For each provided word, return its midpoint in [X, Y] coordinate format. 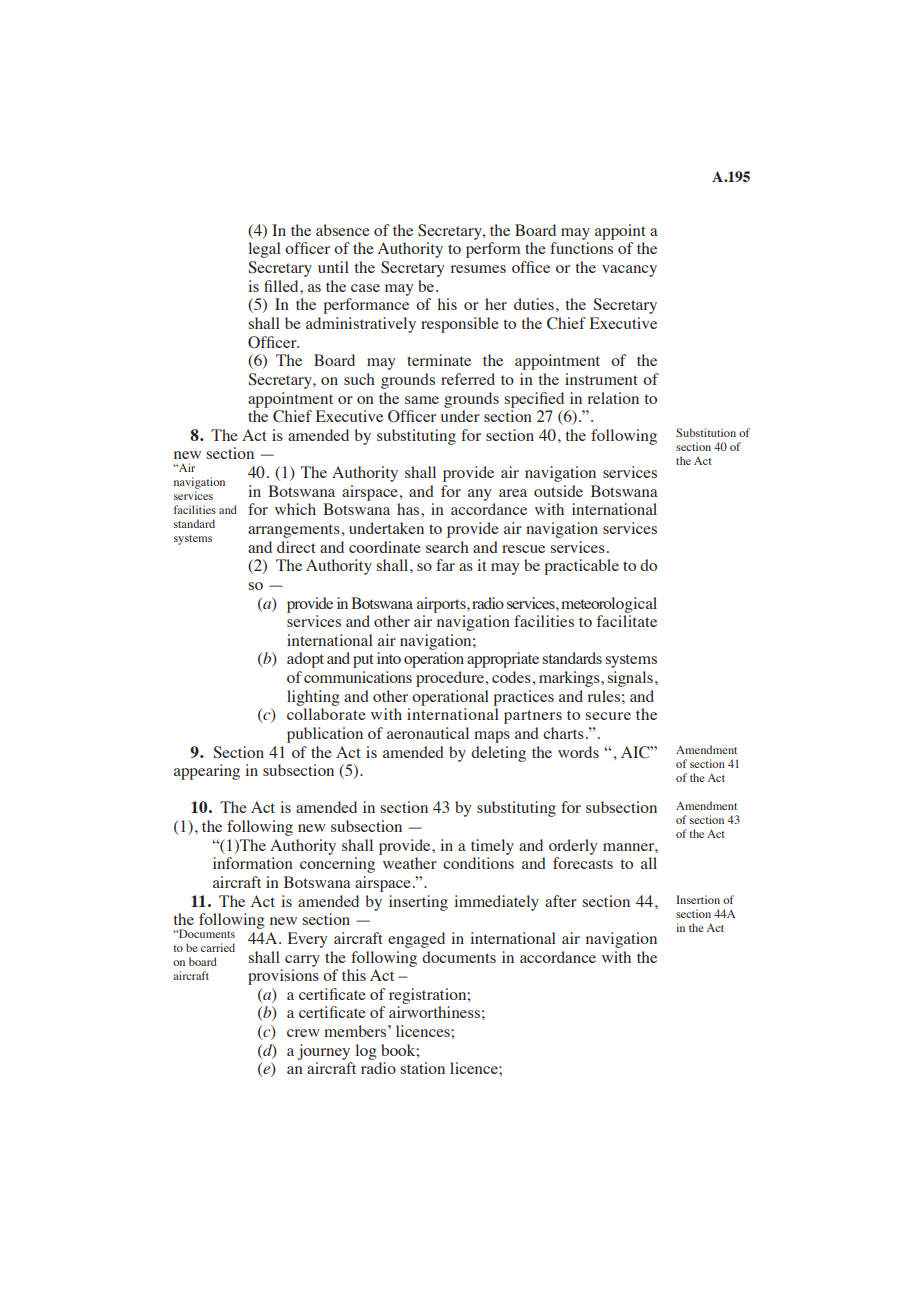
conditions [478, 863]
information [253, 863]
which [295, 509]
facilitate [627, 621]
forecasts [583, 863]
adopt [305, 660]
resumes [478, 269]
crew [303, 1033]
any [479, 495]
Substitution [706, 432]
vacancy [629, 271]
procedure [450, 679]
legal [264, 250]
